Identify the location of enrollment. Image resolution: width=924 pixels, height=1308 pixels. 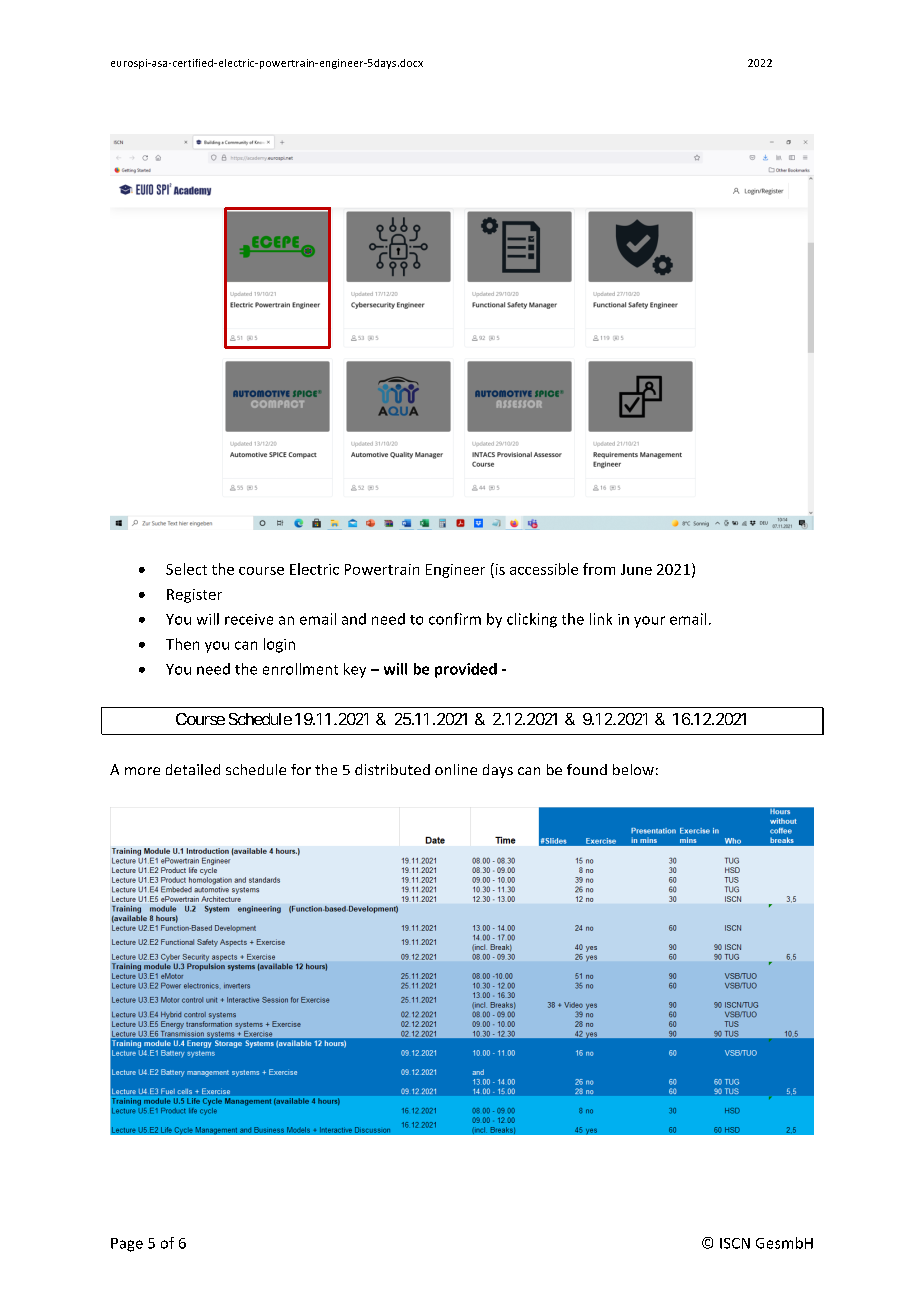
(300, 669).
